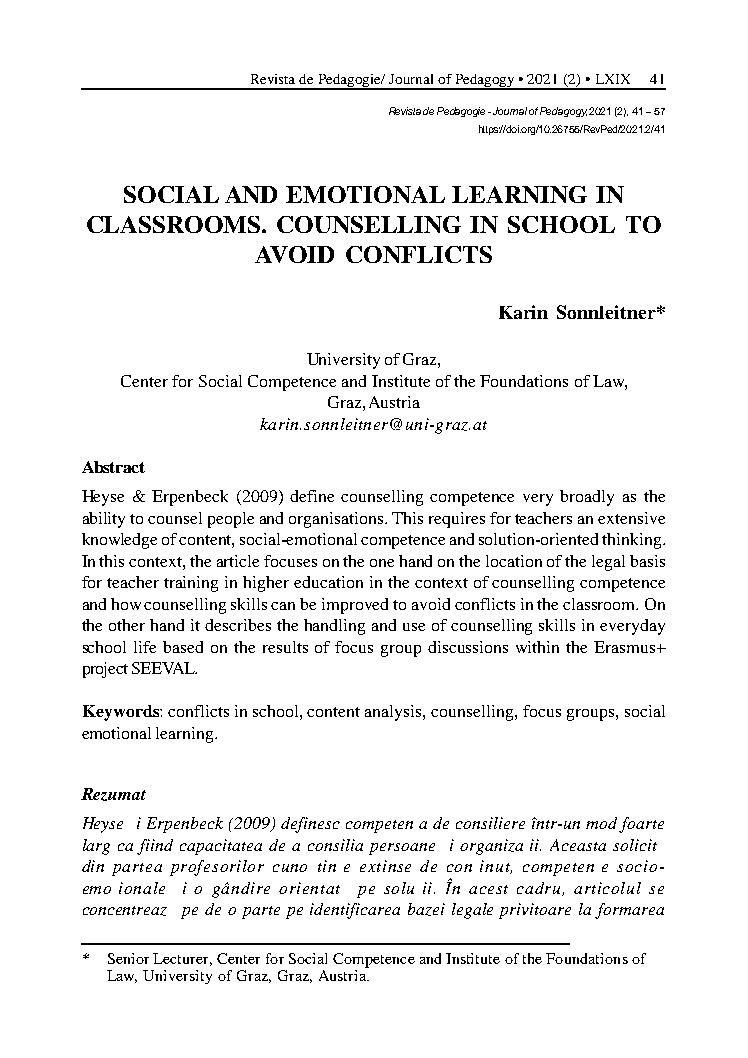 This screenshot has height=1058, width=748. Describe the element at coordinates (122, 713) in the screenshot. I see `Keywords` at that location.
